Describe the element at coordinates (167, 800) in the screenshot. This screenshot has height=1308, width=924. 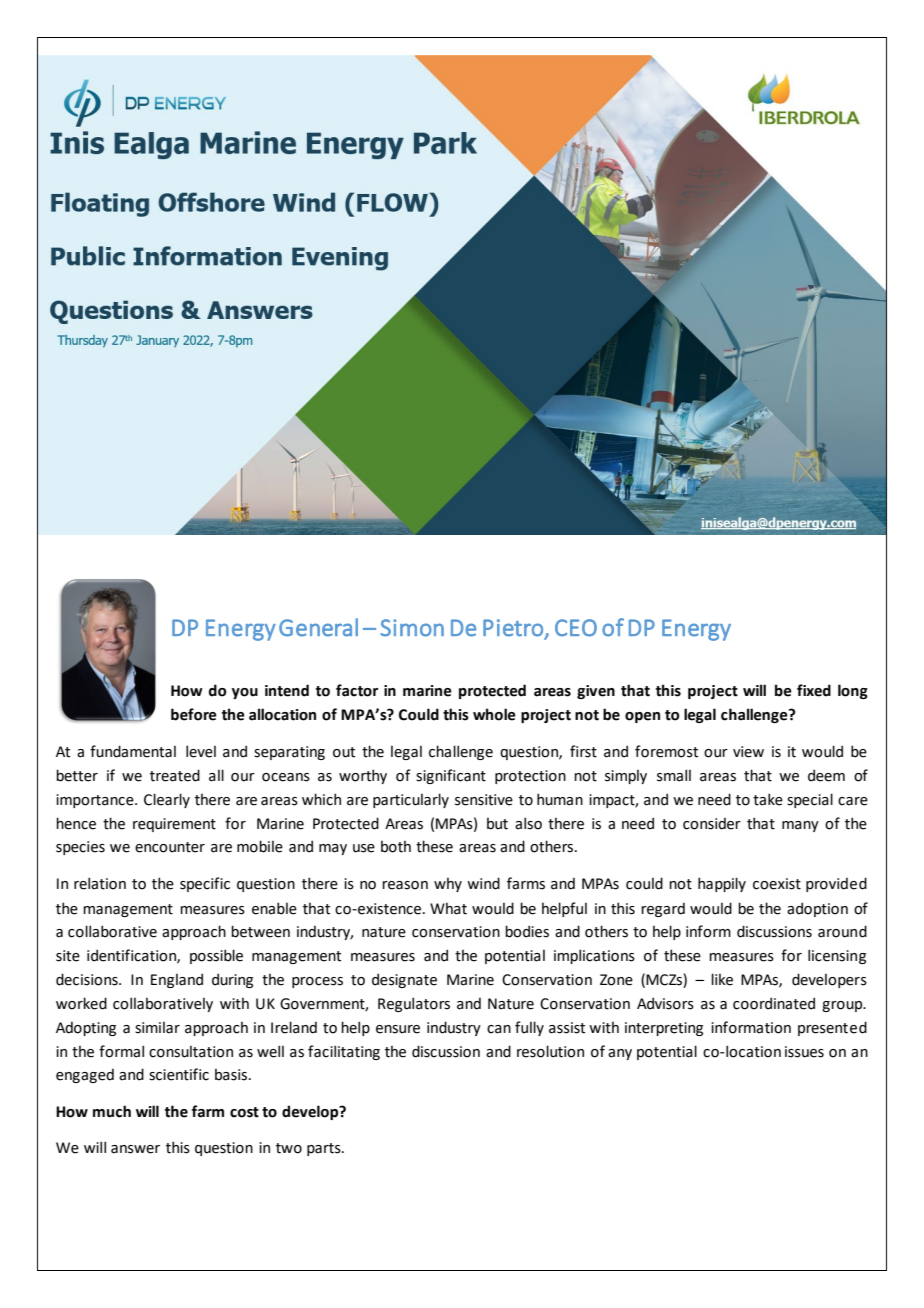
I see `Clearly` at that location.
